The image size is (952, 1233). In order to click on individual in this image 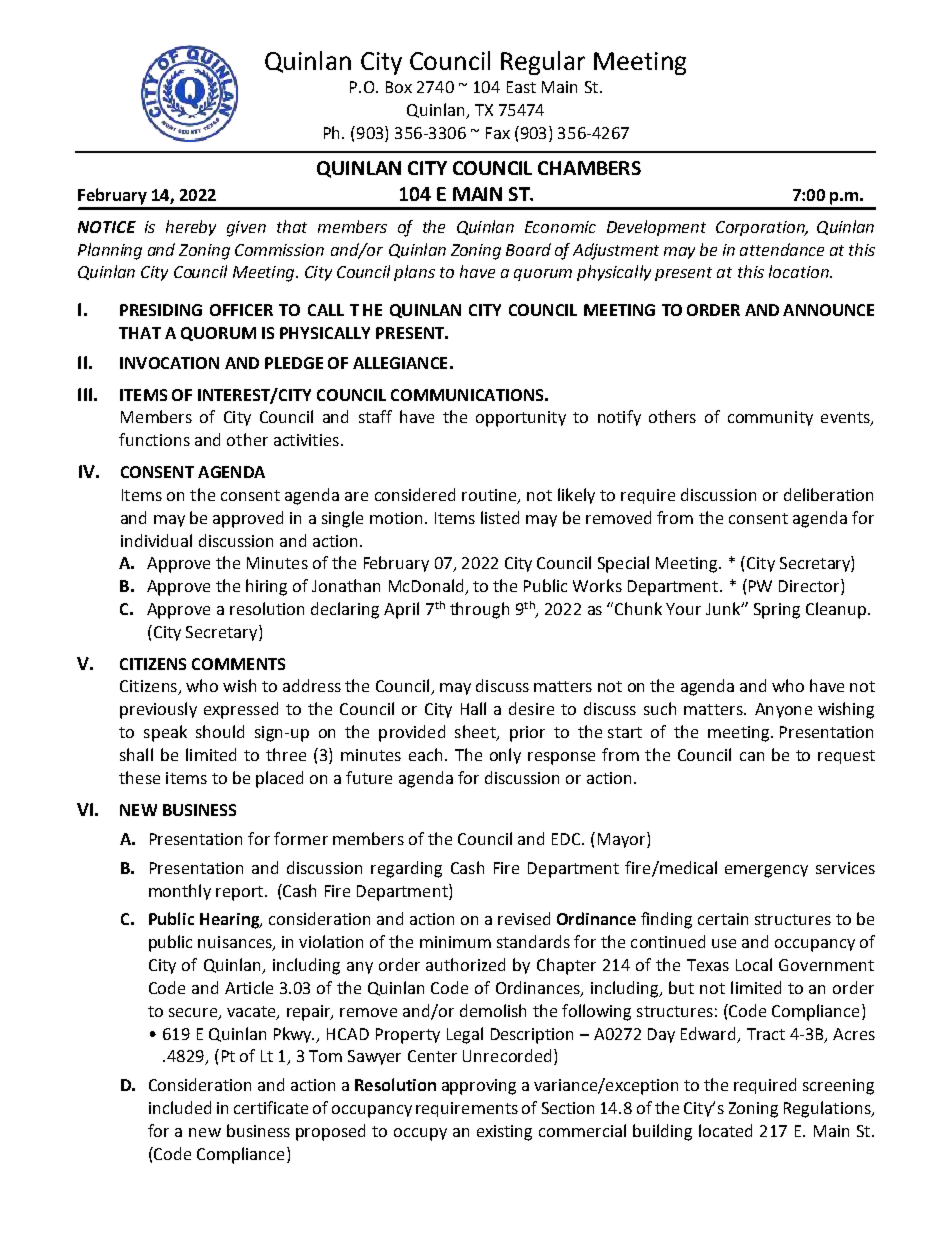, I will do `click(156, 540)`.
